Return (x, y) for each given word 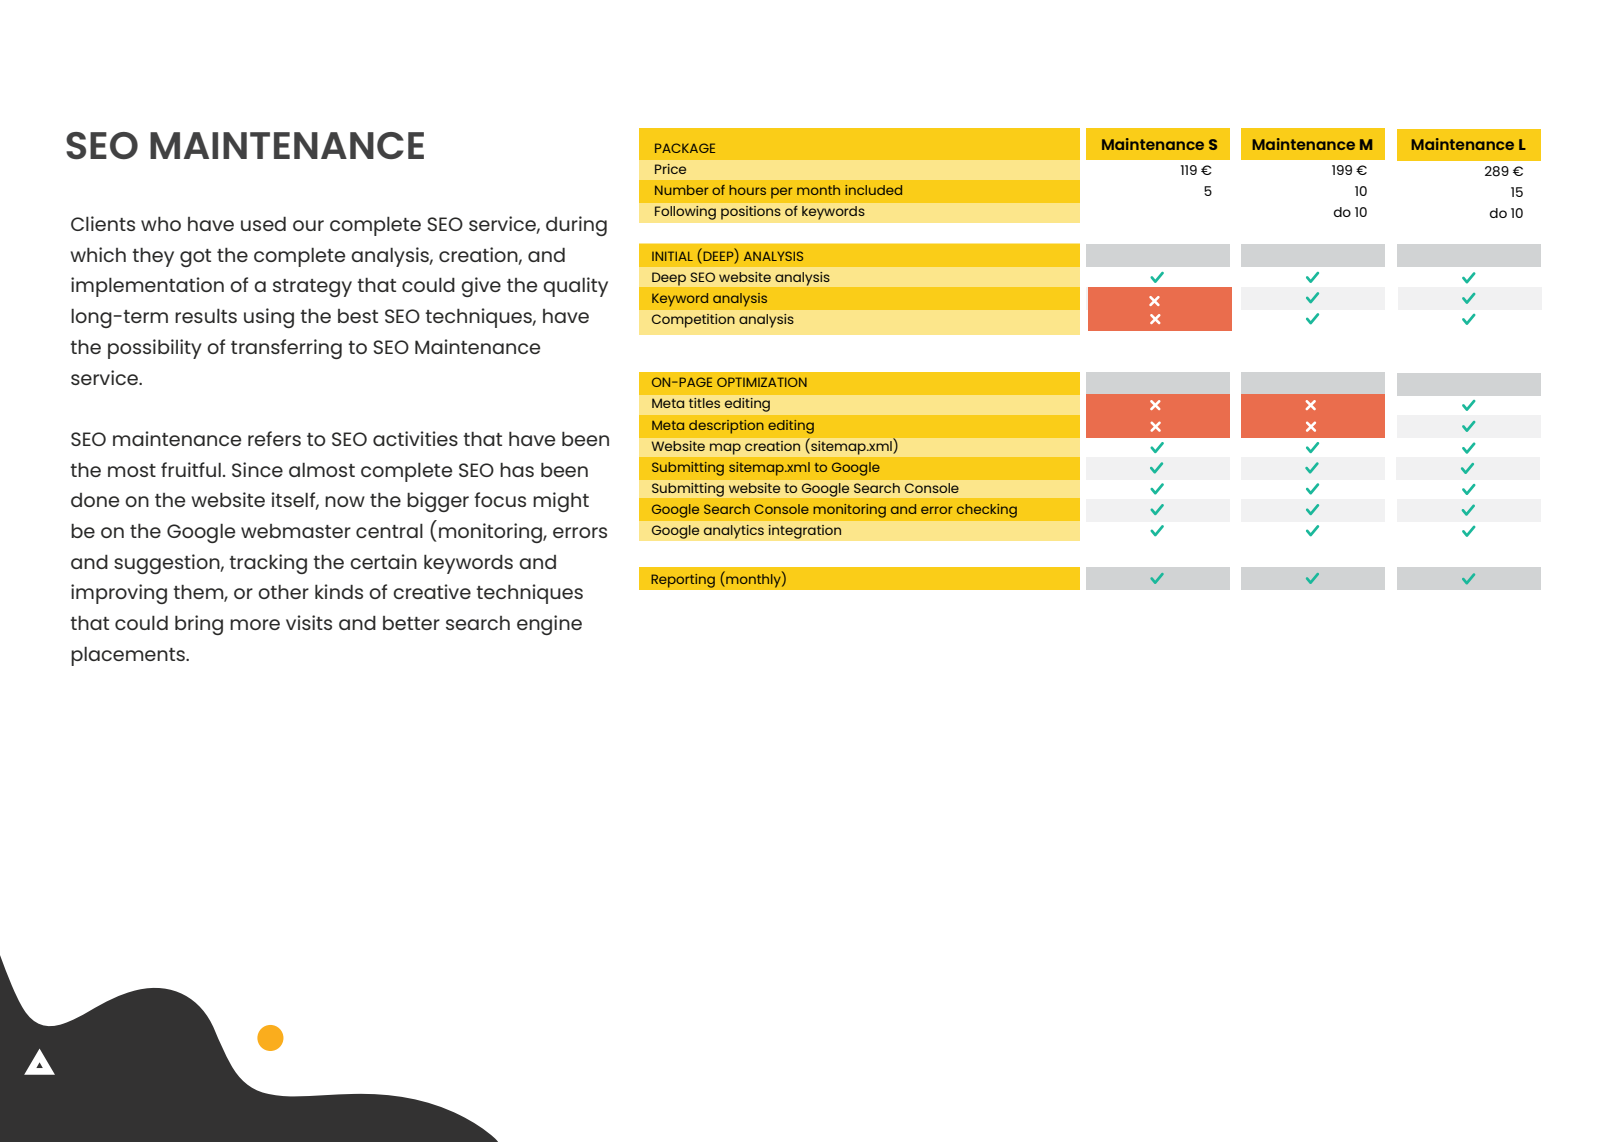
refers (274, 438)
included (873, 190)
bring (199, 625)
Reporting (683, 580)
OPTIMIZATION (762, 382)
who (161, 224)
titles (704, 403)
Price (670, 169)
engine (549, 625)
